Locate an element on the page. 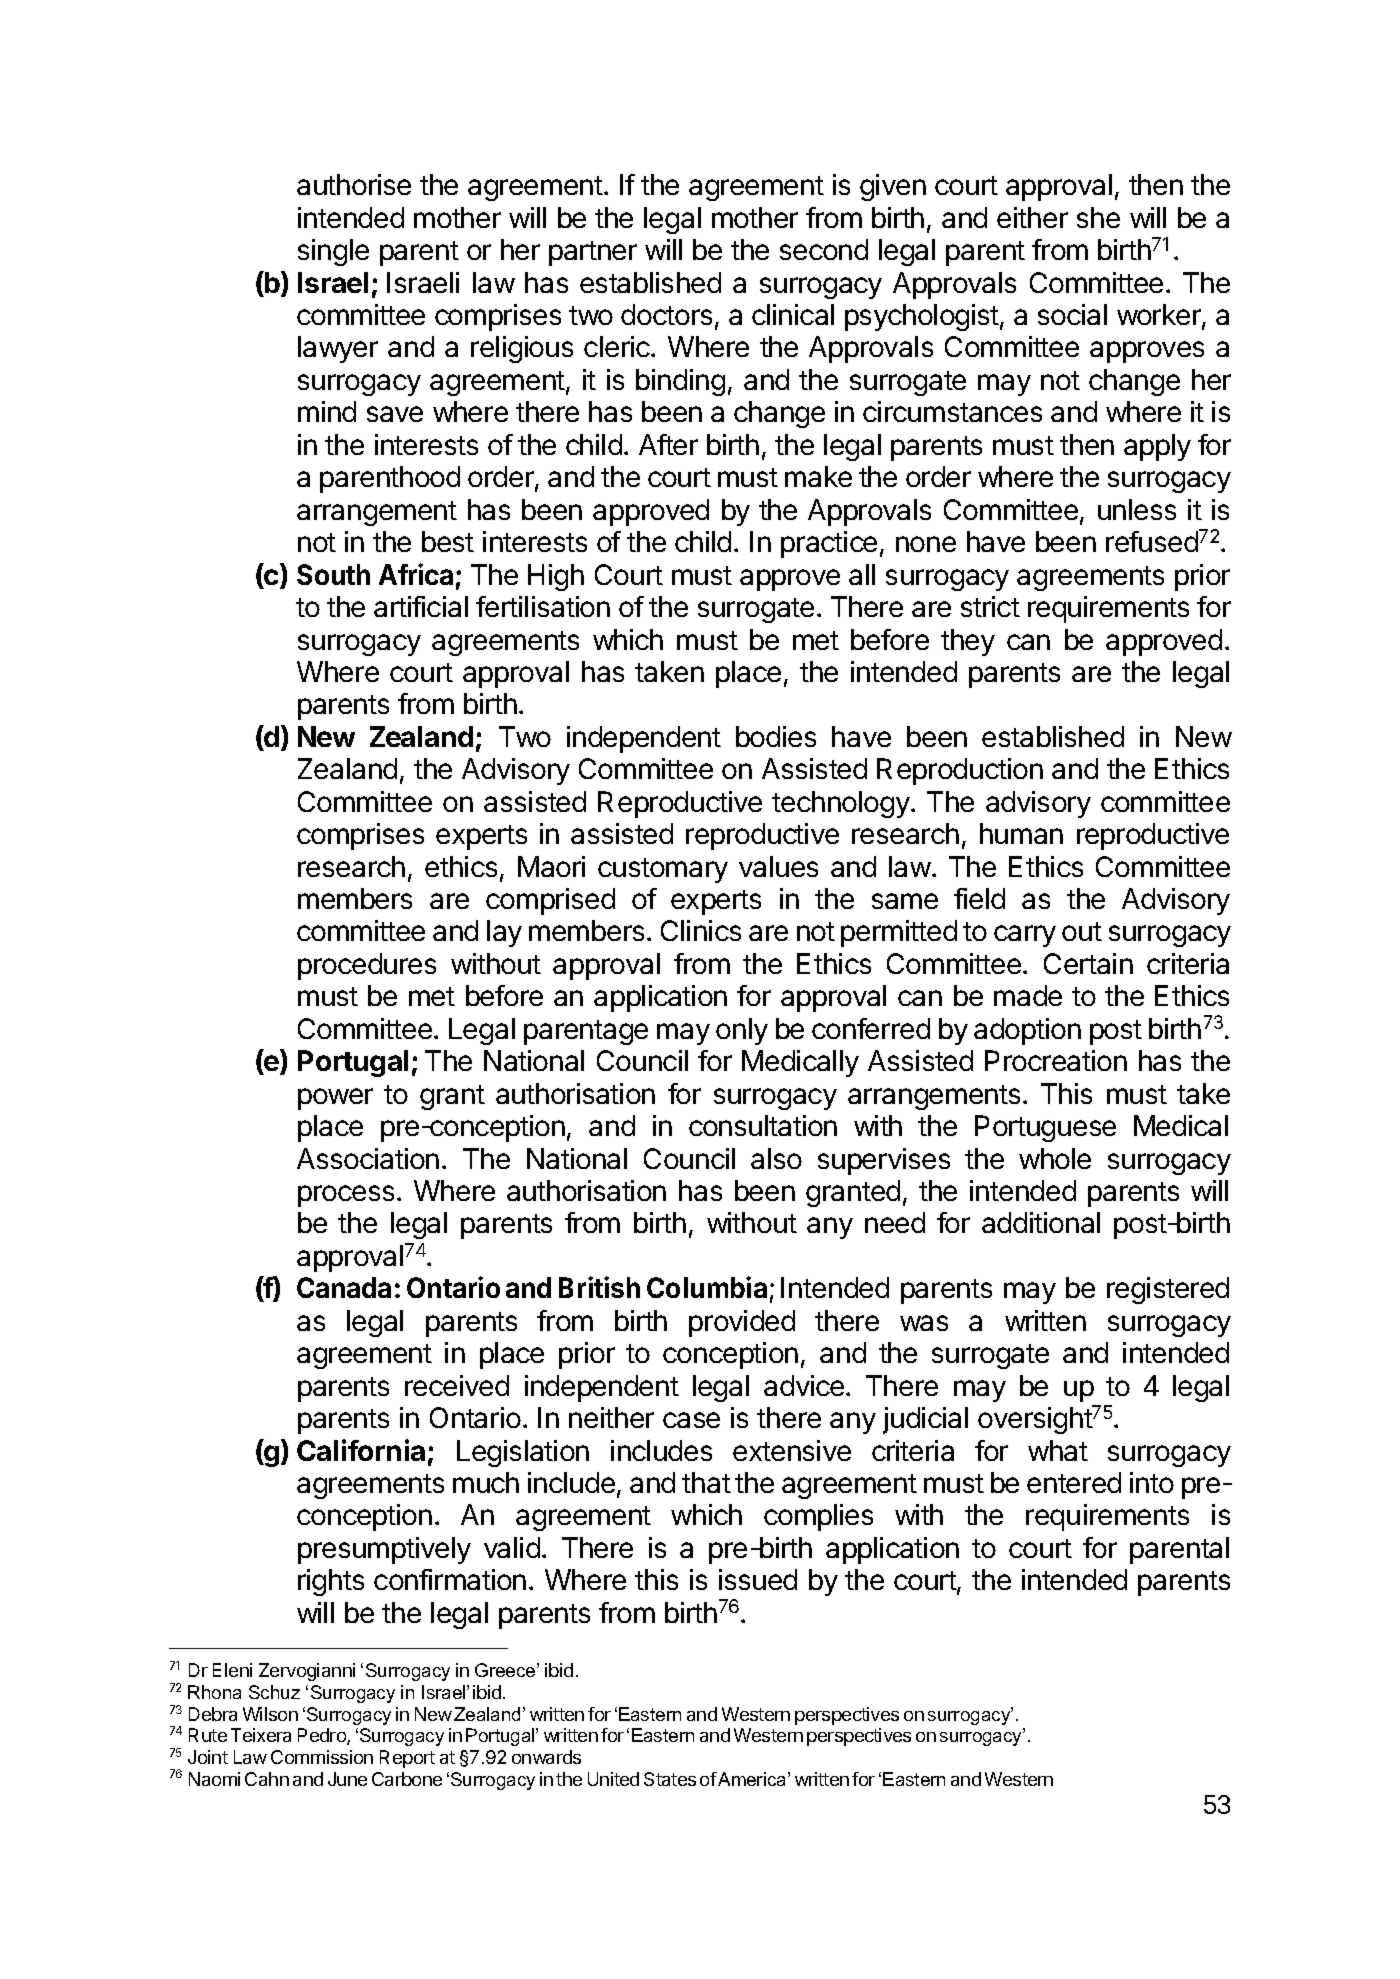  social is located at coordinates (1072, 314).
